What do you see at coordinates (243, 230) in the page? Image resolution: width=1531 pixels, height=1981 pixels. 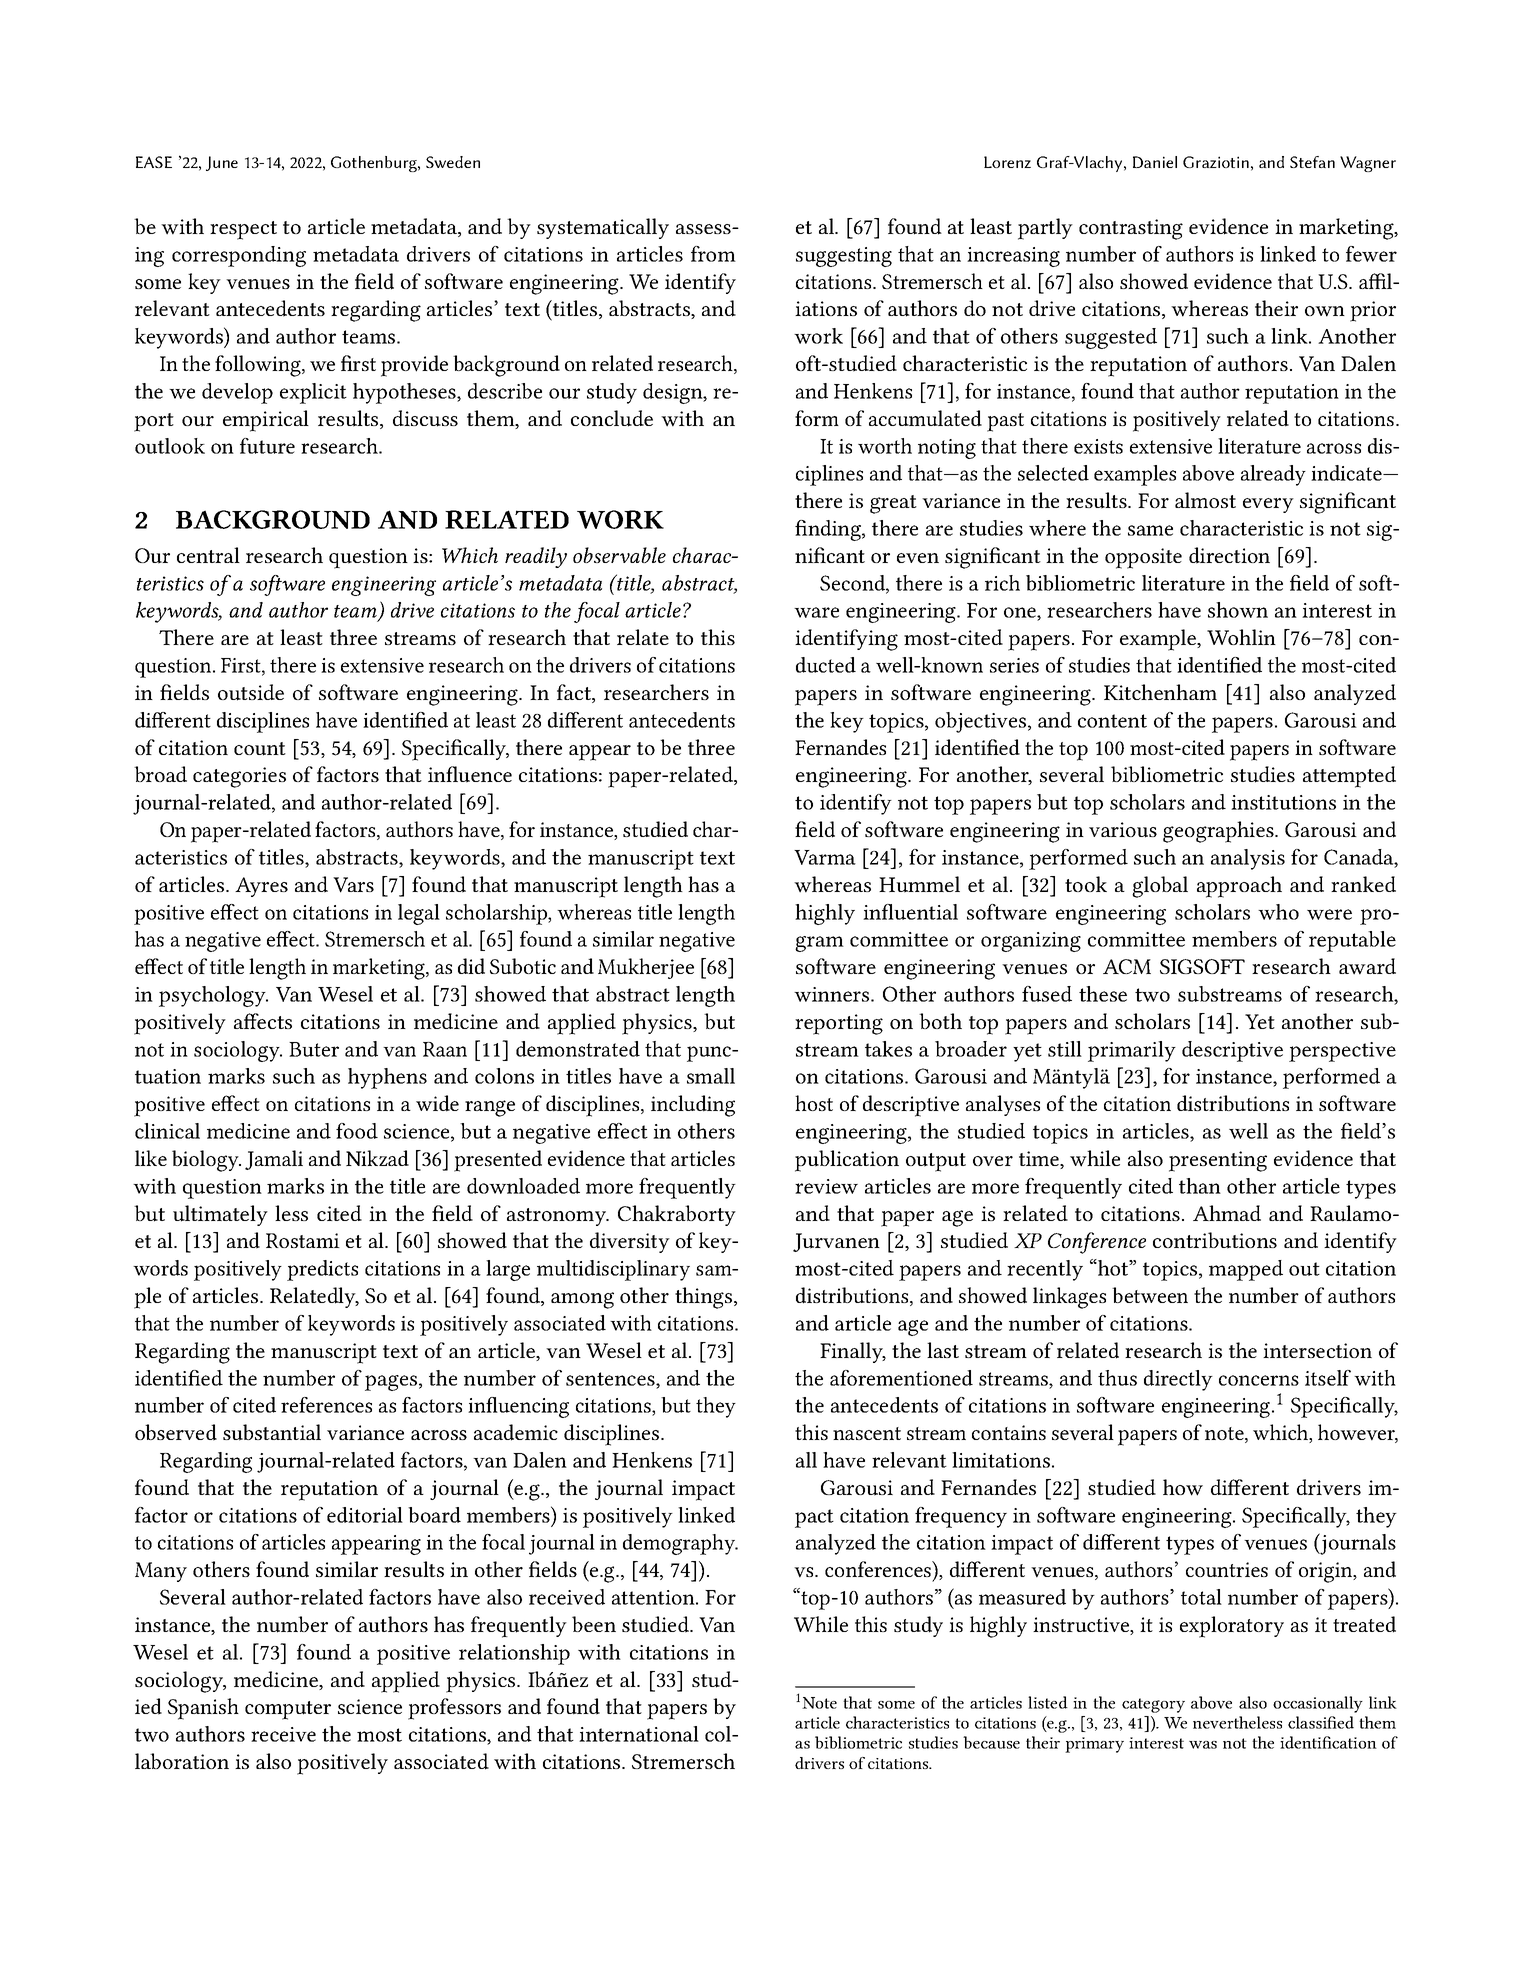 I see `respect` at bounding box center [243, 230].
